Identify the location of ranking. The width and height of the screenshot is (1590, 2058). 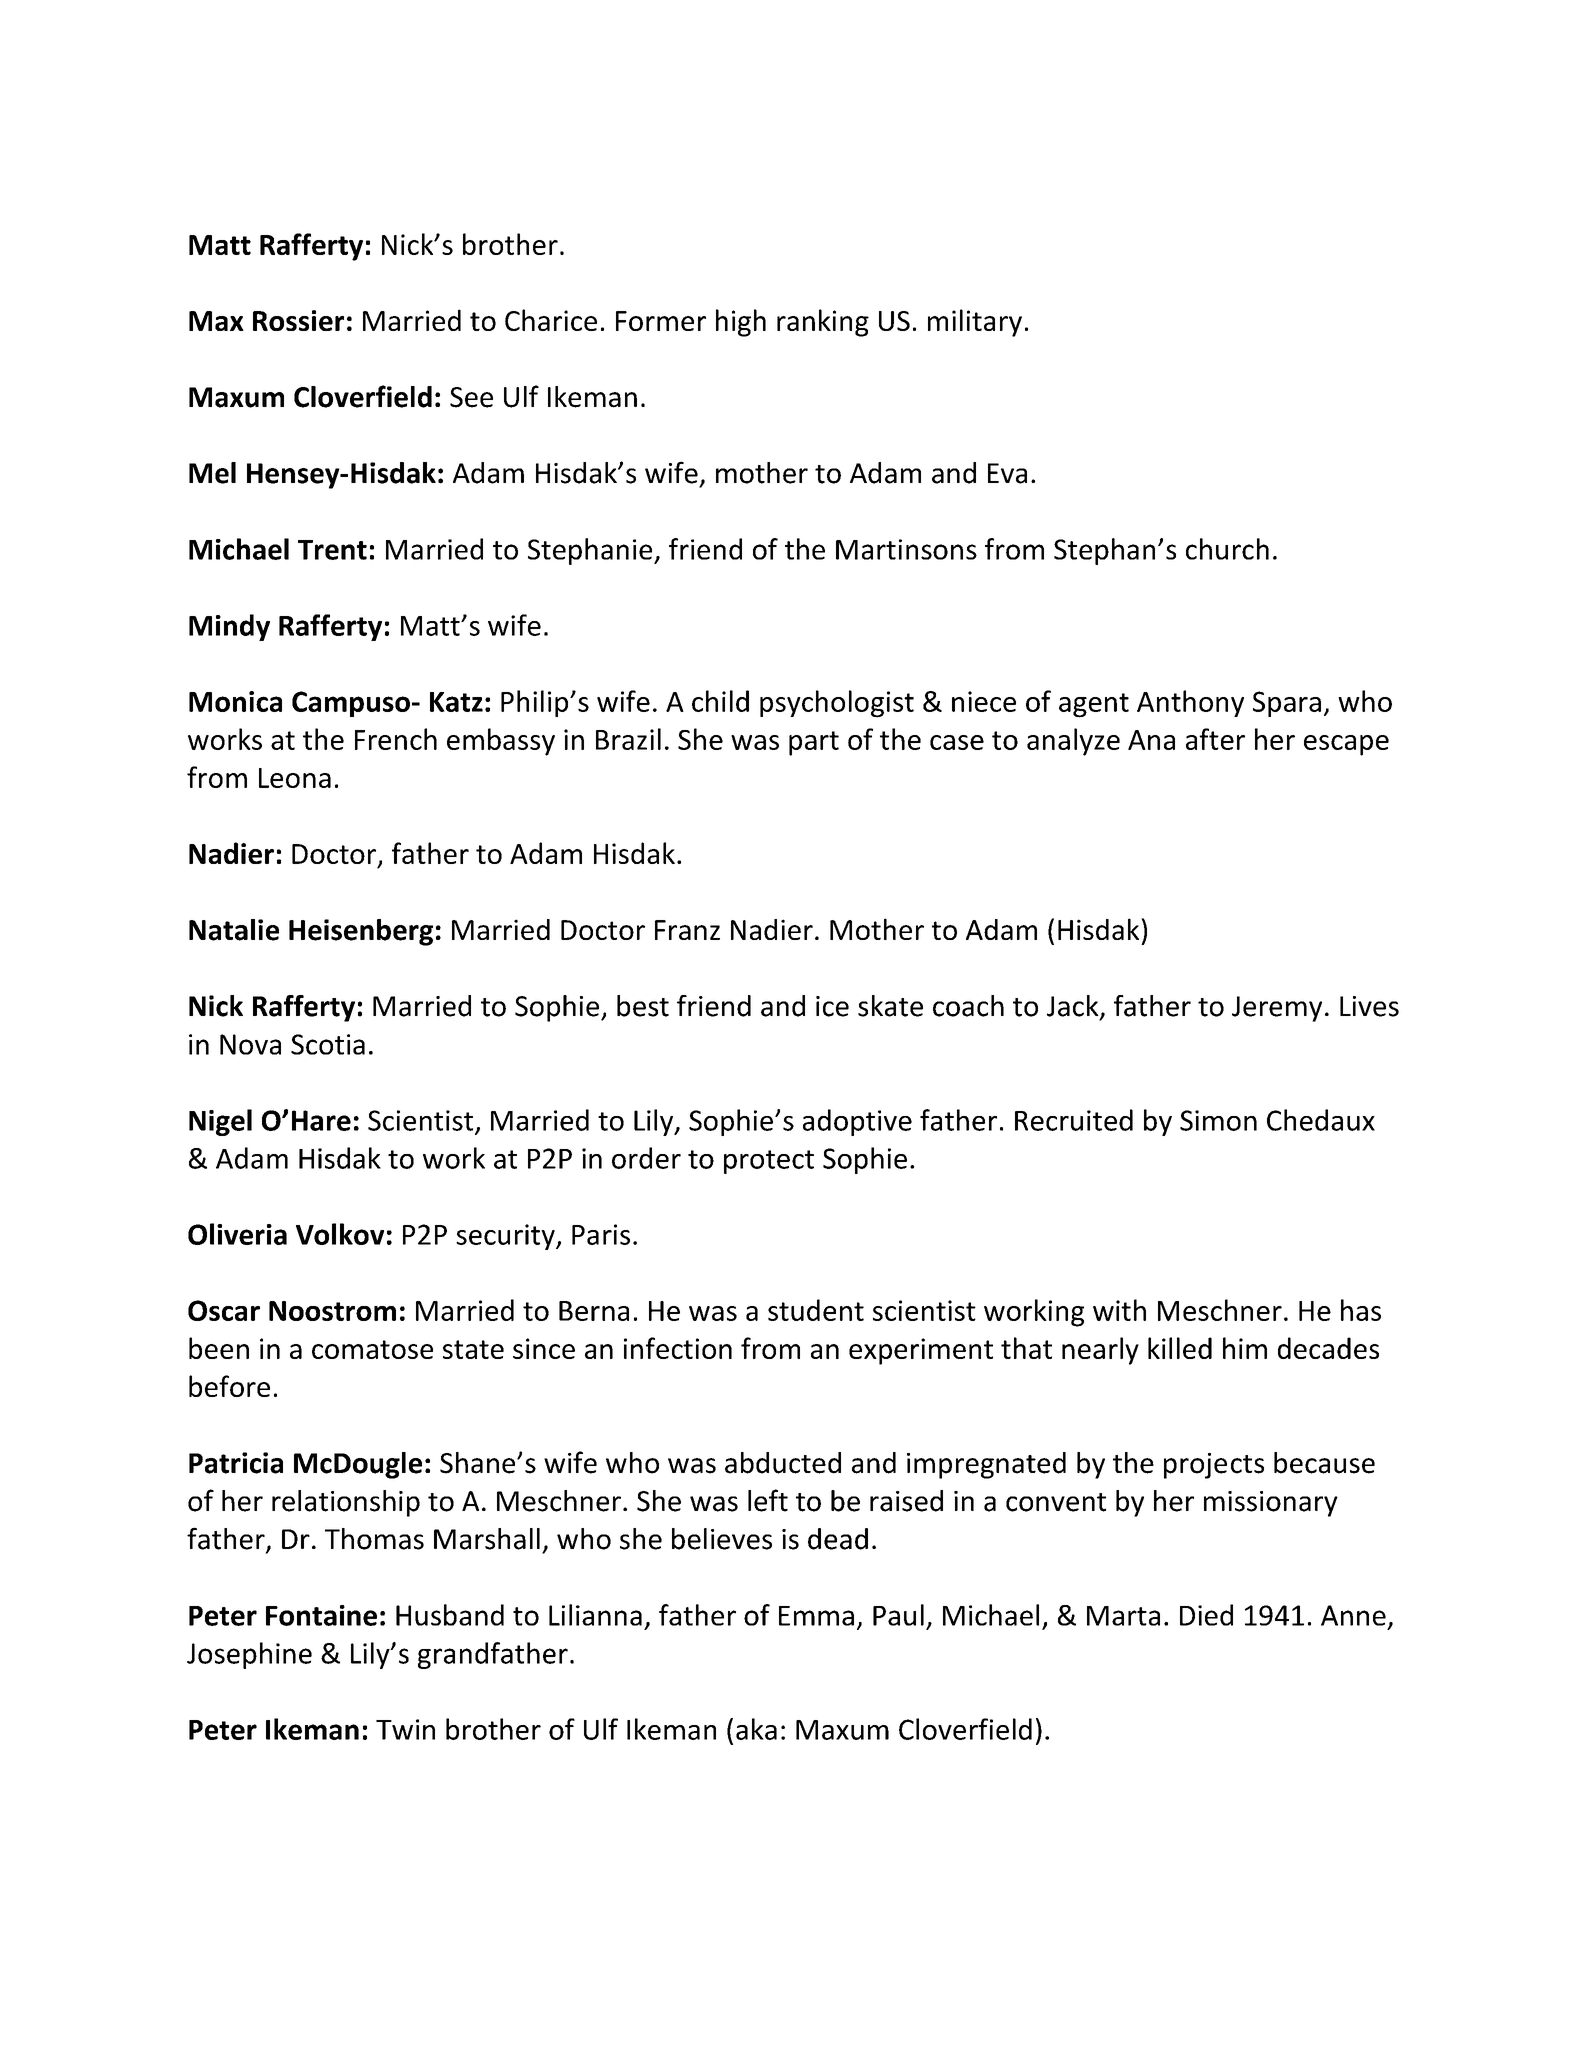
(823, 323).
